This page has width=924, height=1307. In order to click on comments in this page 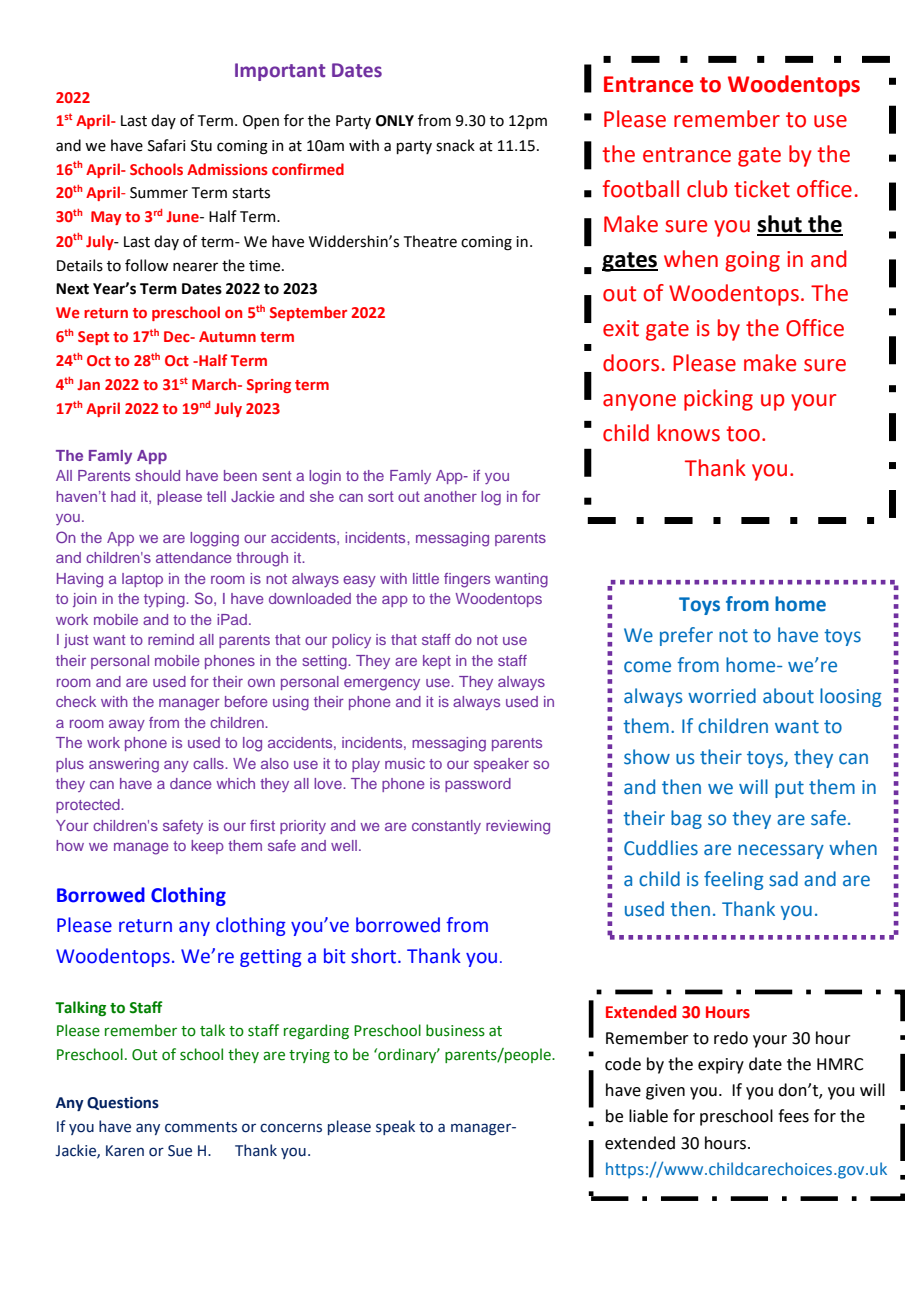, I will do `click(201, 1127)`.
